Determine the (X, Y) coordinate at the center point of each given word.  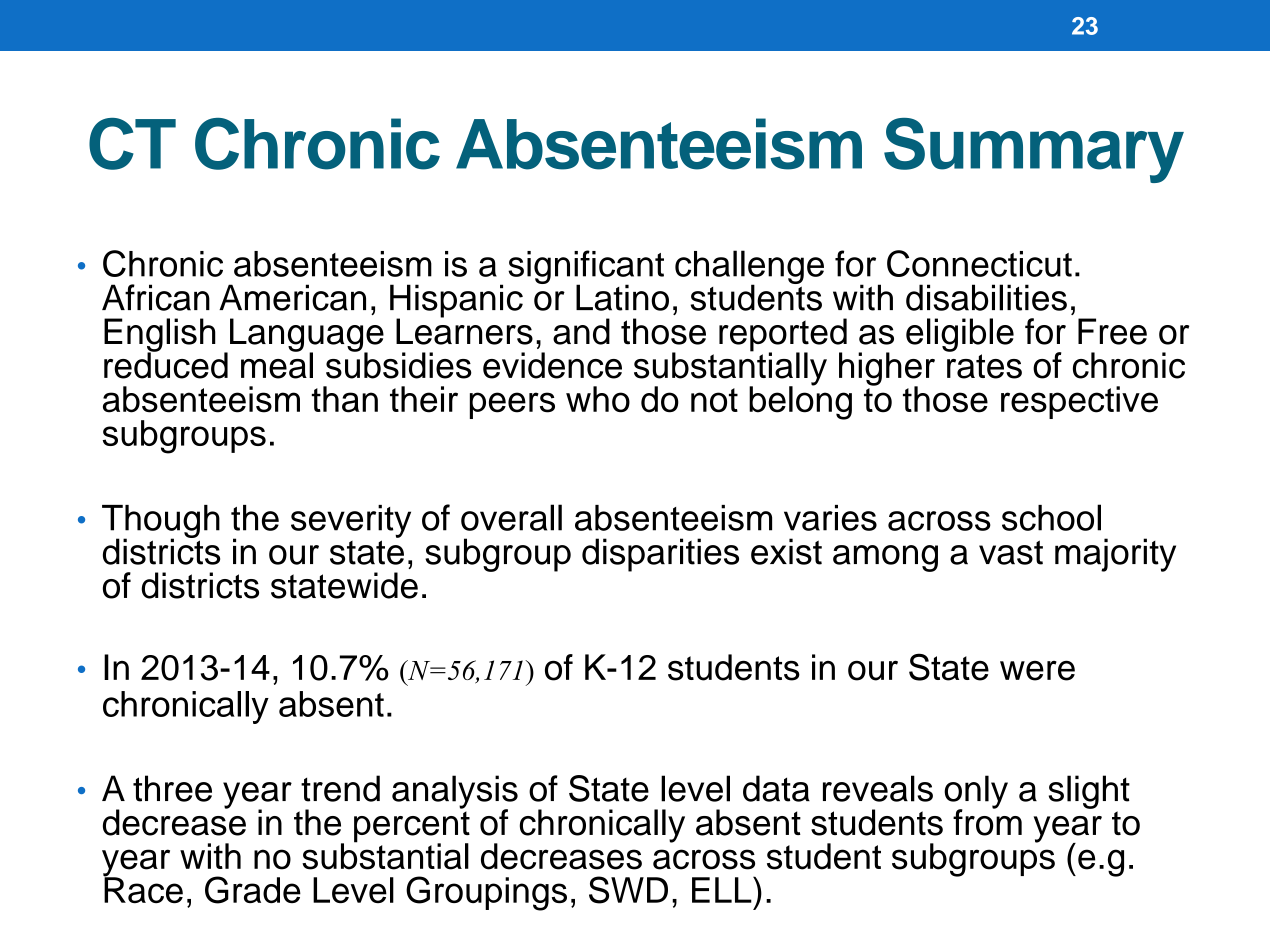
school (1051, 517)
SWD (628, 890)
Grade (253, 890)
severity (351, 521)
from (987, 821)
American (292, 297)
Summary (1034, 150)
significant (586, 268)
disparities (660, 555)
